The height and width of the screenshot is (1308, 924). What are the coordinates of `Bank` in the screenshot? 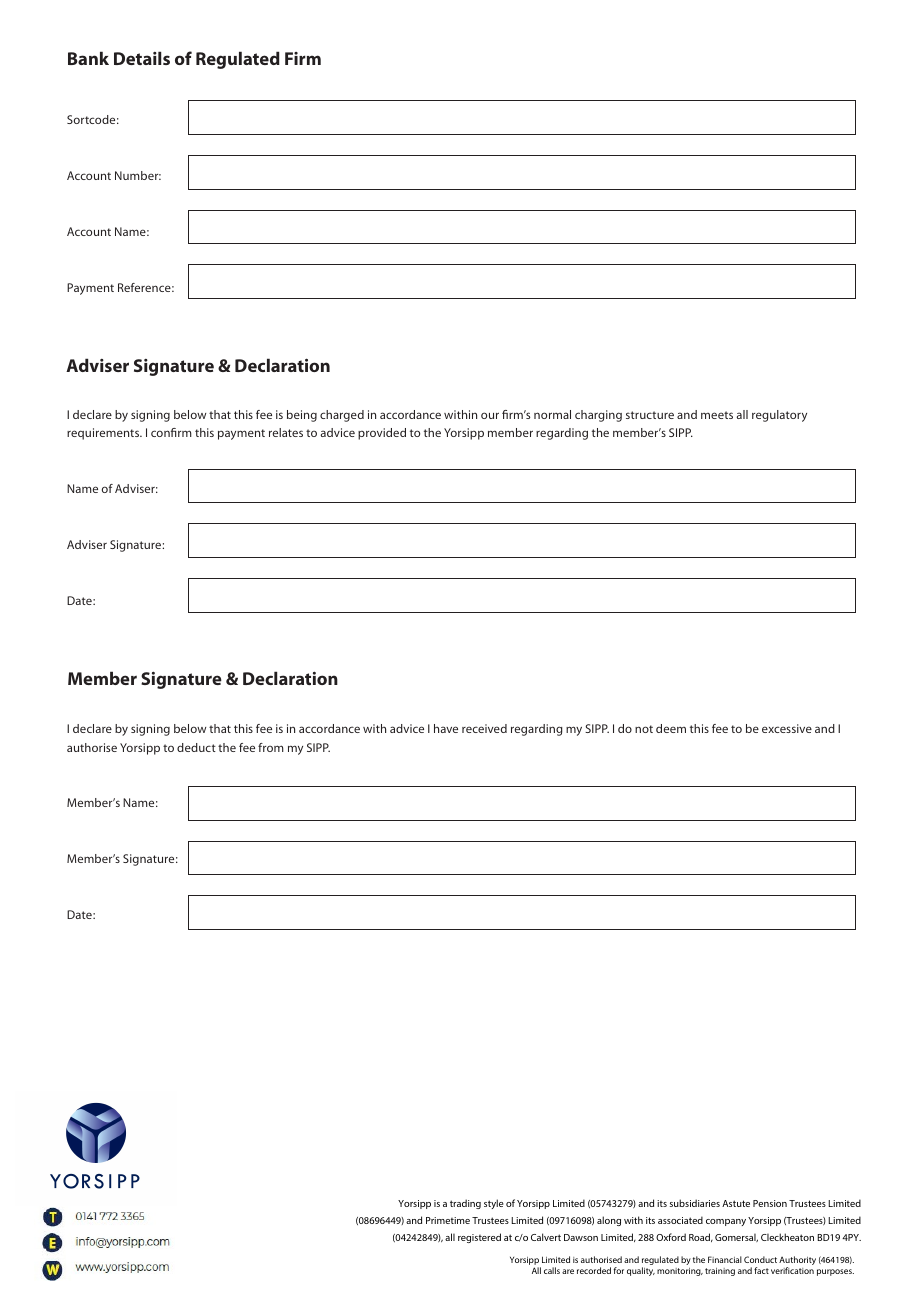 It's located at (88, 58).
